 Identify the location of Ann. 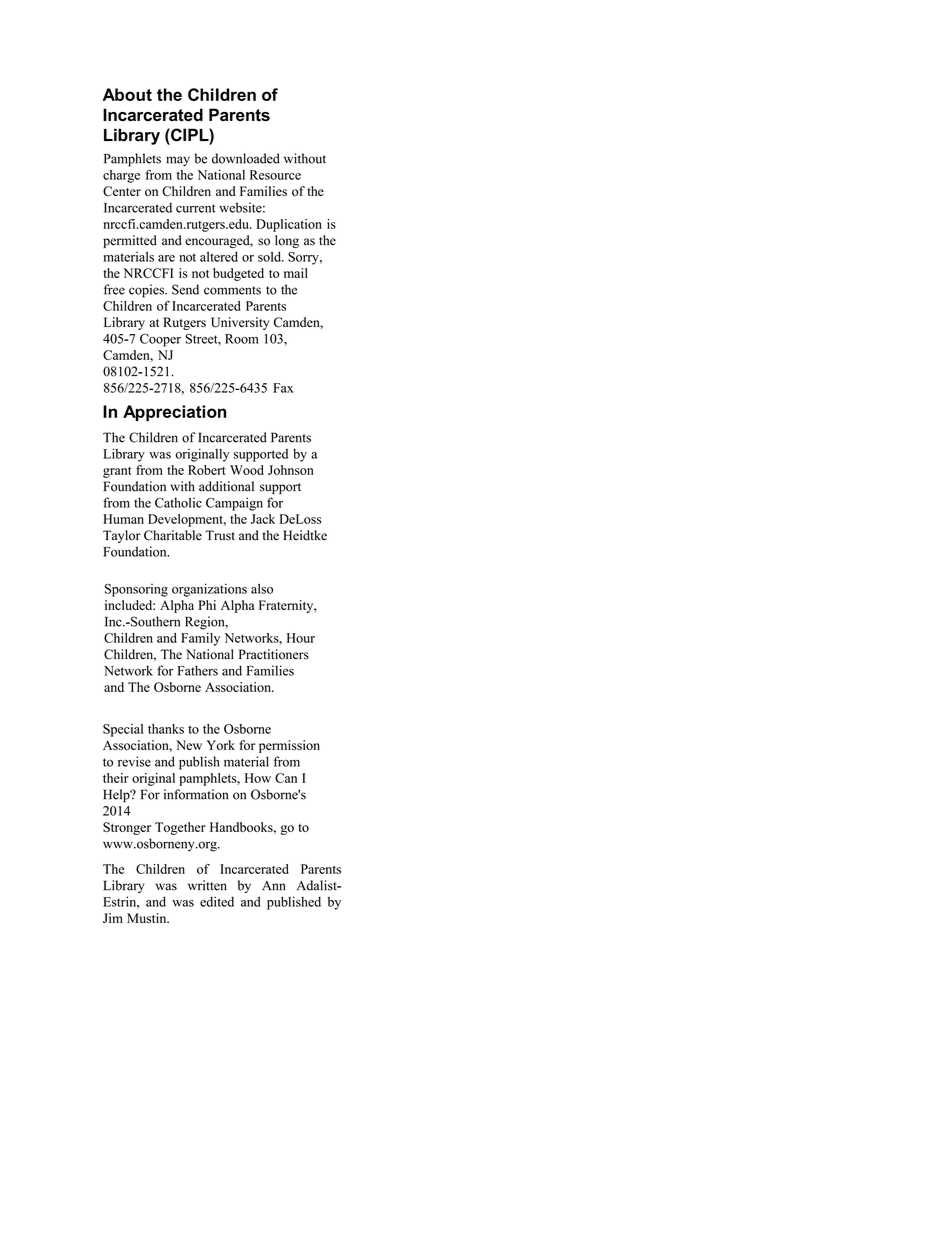
(274, 885).
